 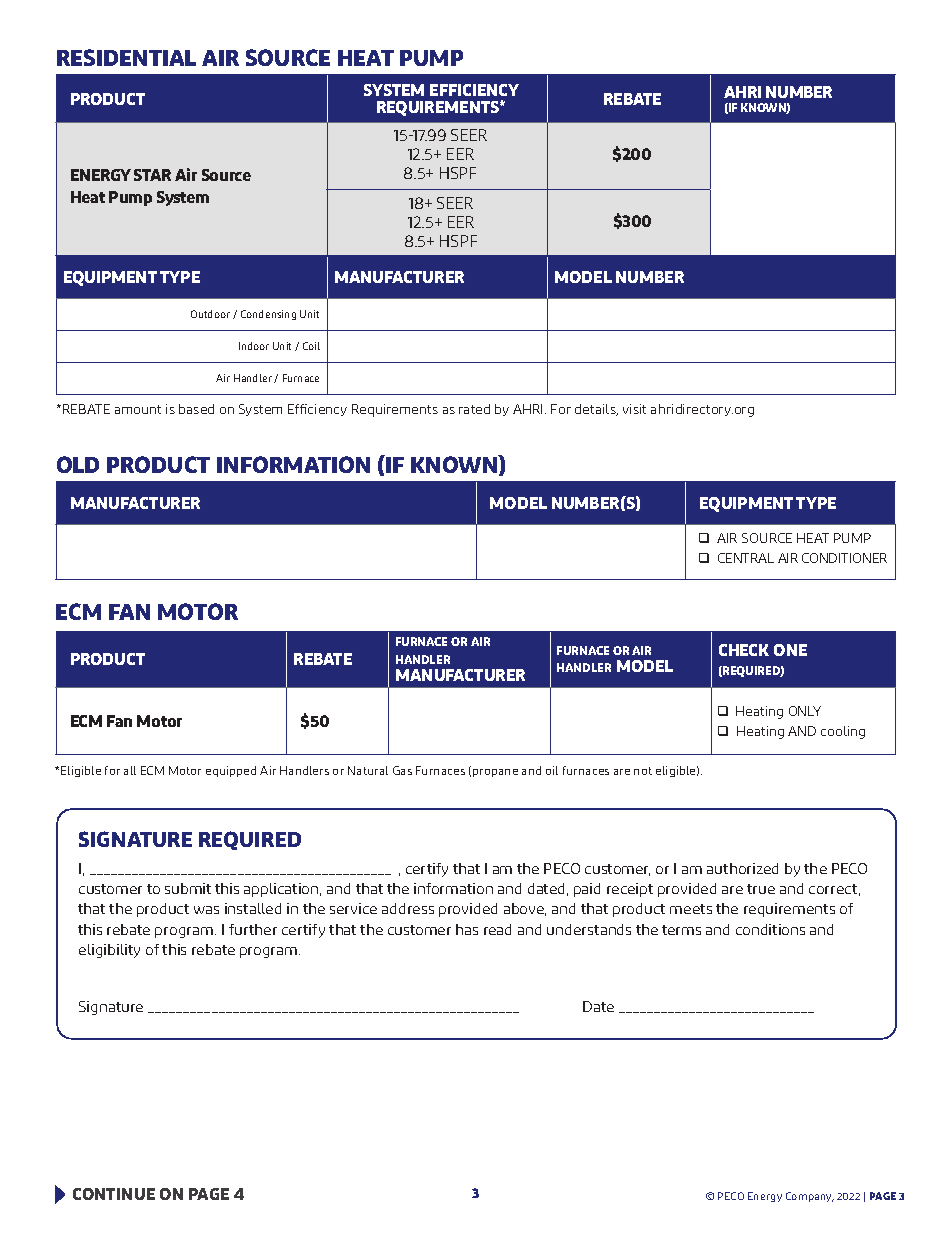 I want to click on equipped, so click(x=231, y=771).
